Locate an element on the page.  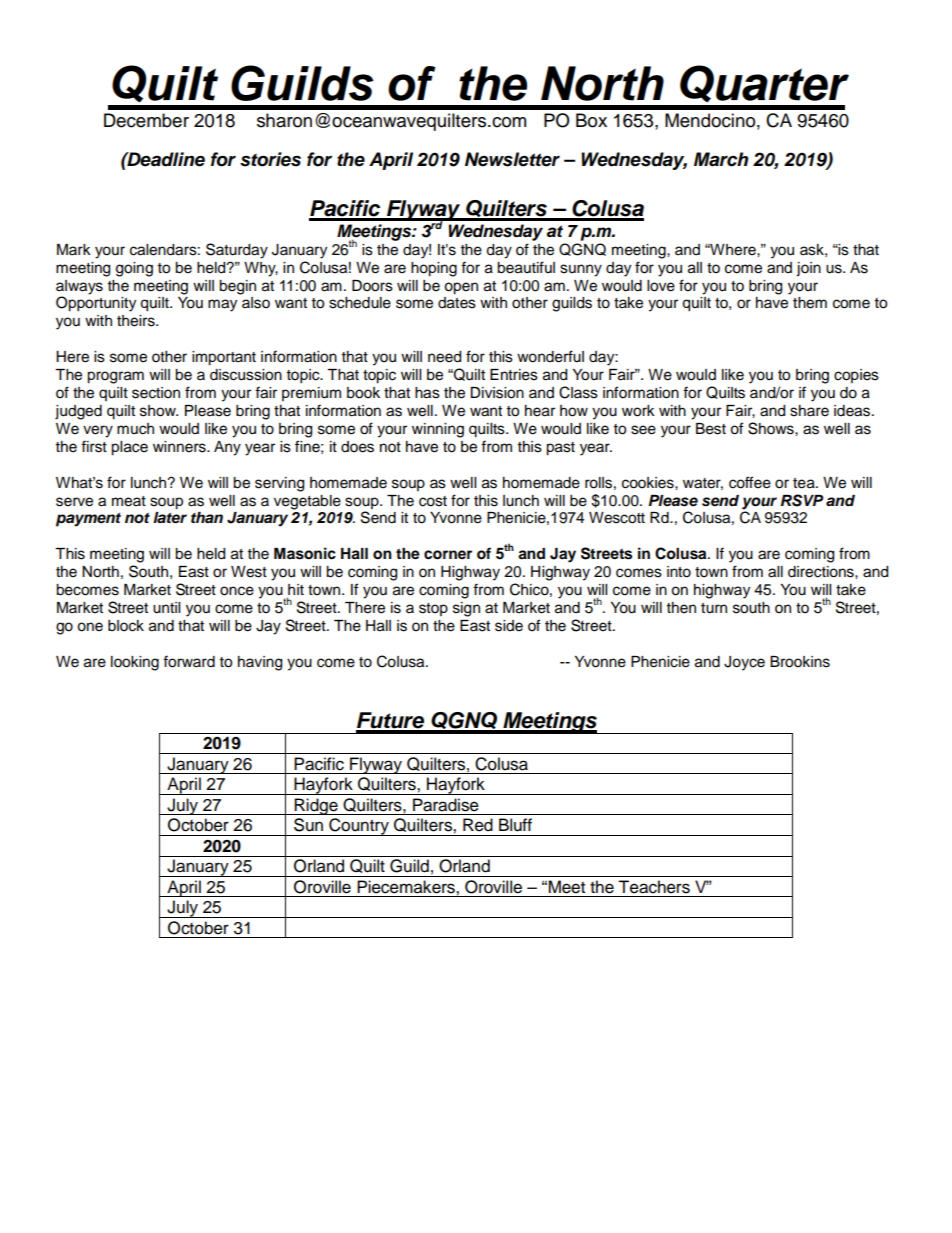
March is located at coordinates (721, 159).
